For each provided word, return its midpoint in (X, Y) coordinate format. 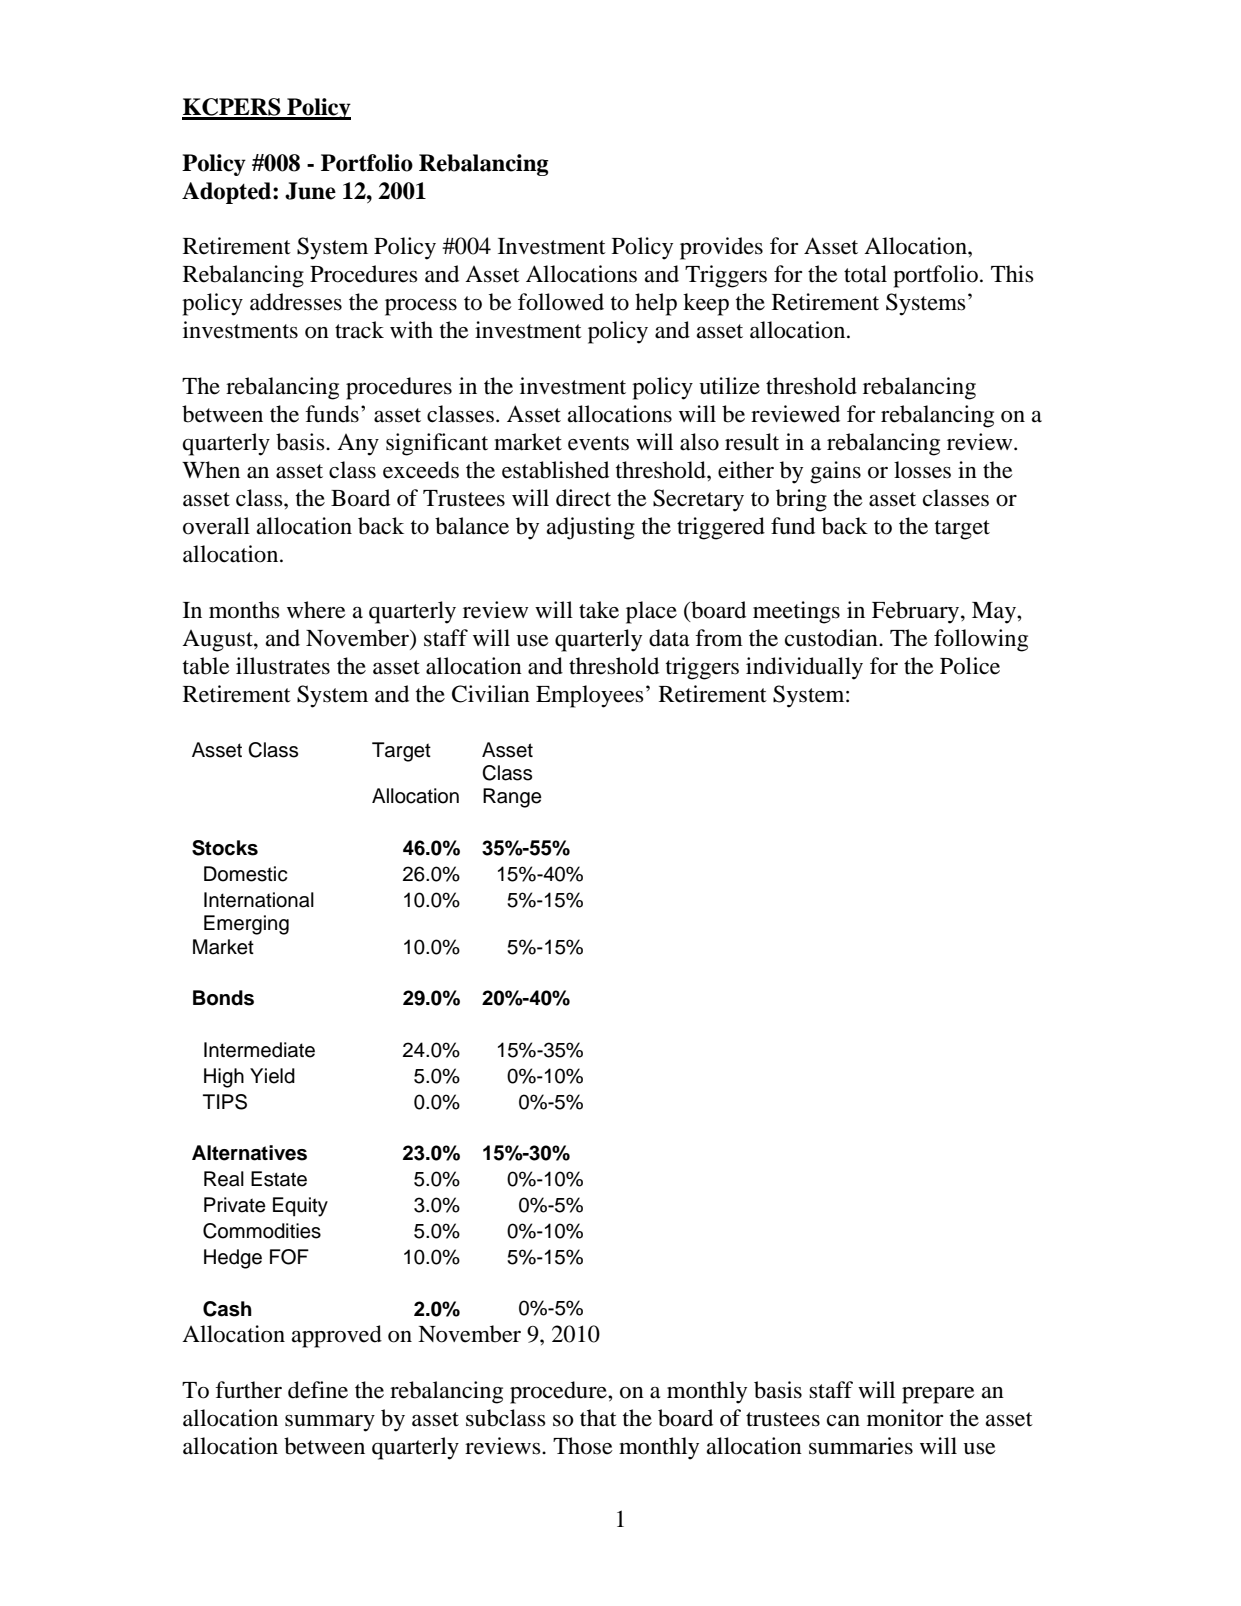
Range (512, 798)
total (865, 274)
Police (970, 666)
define (318, 1390)
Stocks (225, 848)
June (310, 191)
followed (561, 302)
